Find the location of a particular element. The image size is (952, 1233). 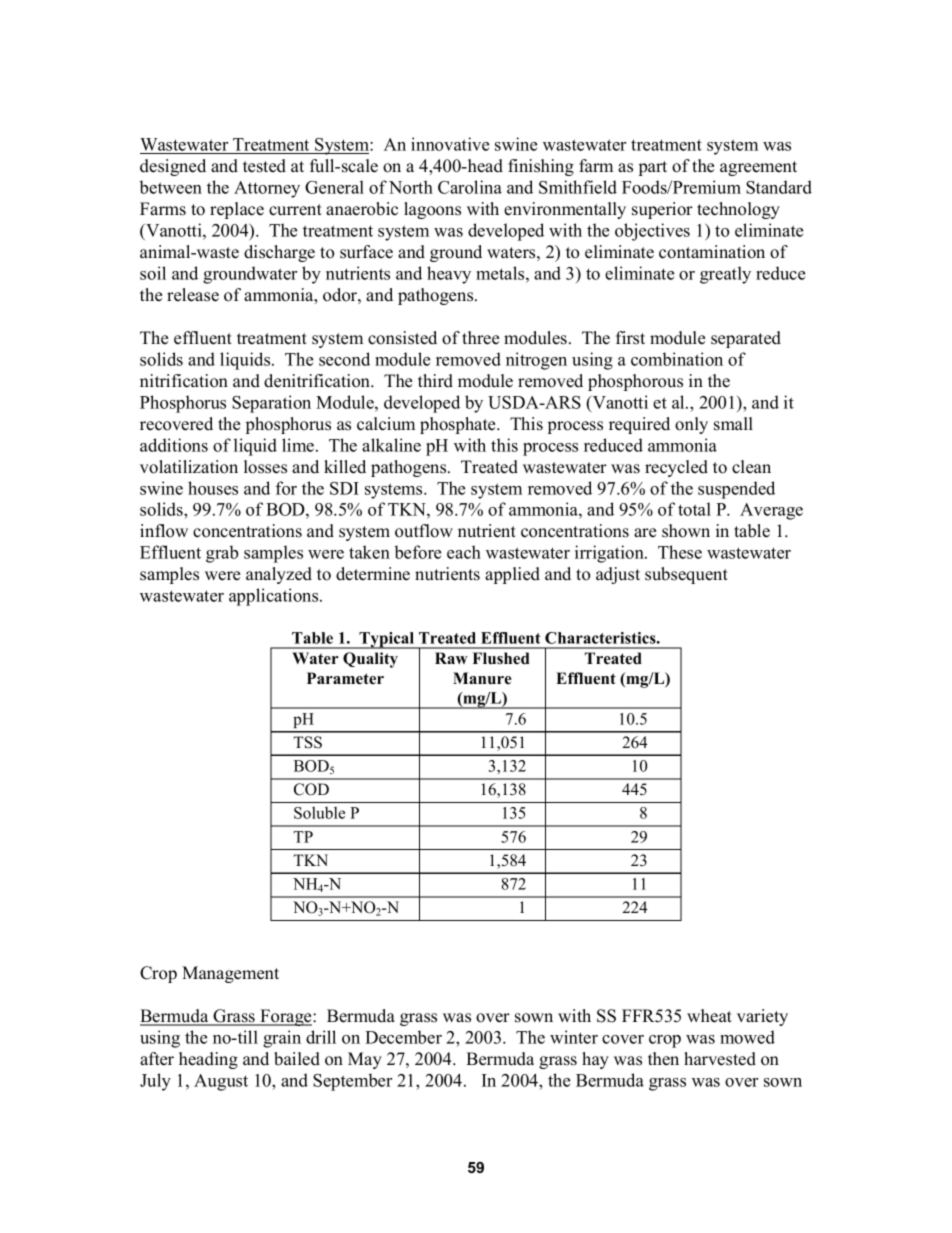

third is located at coordinates (435, 381).
